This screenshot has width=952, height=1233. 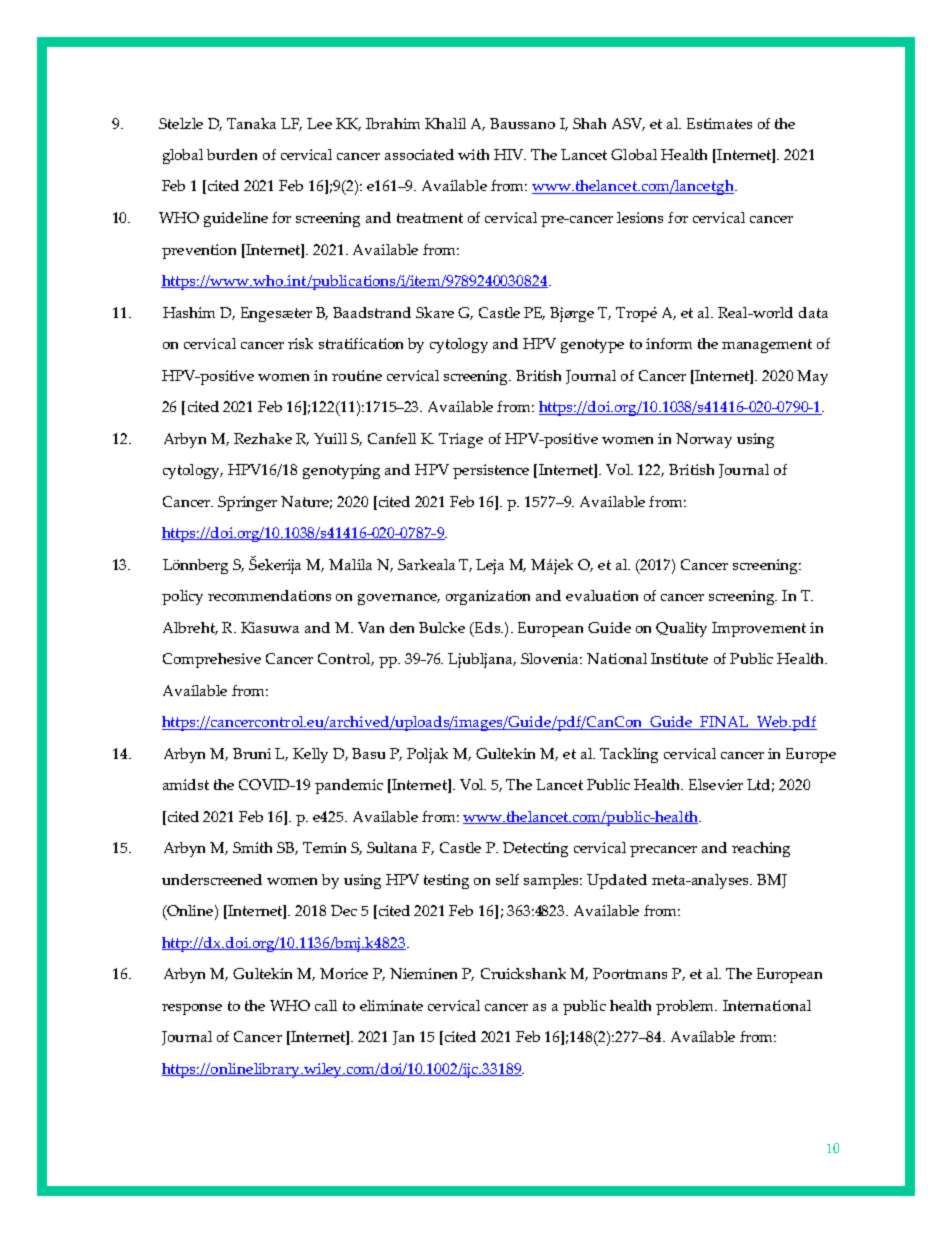 What do you see at coordinates (232, 154) in the screenshot?
I see `burden` at bounding box center [232, 154].
